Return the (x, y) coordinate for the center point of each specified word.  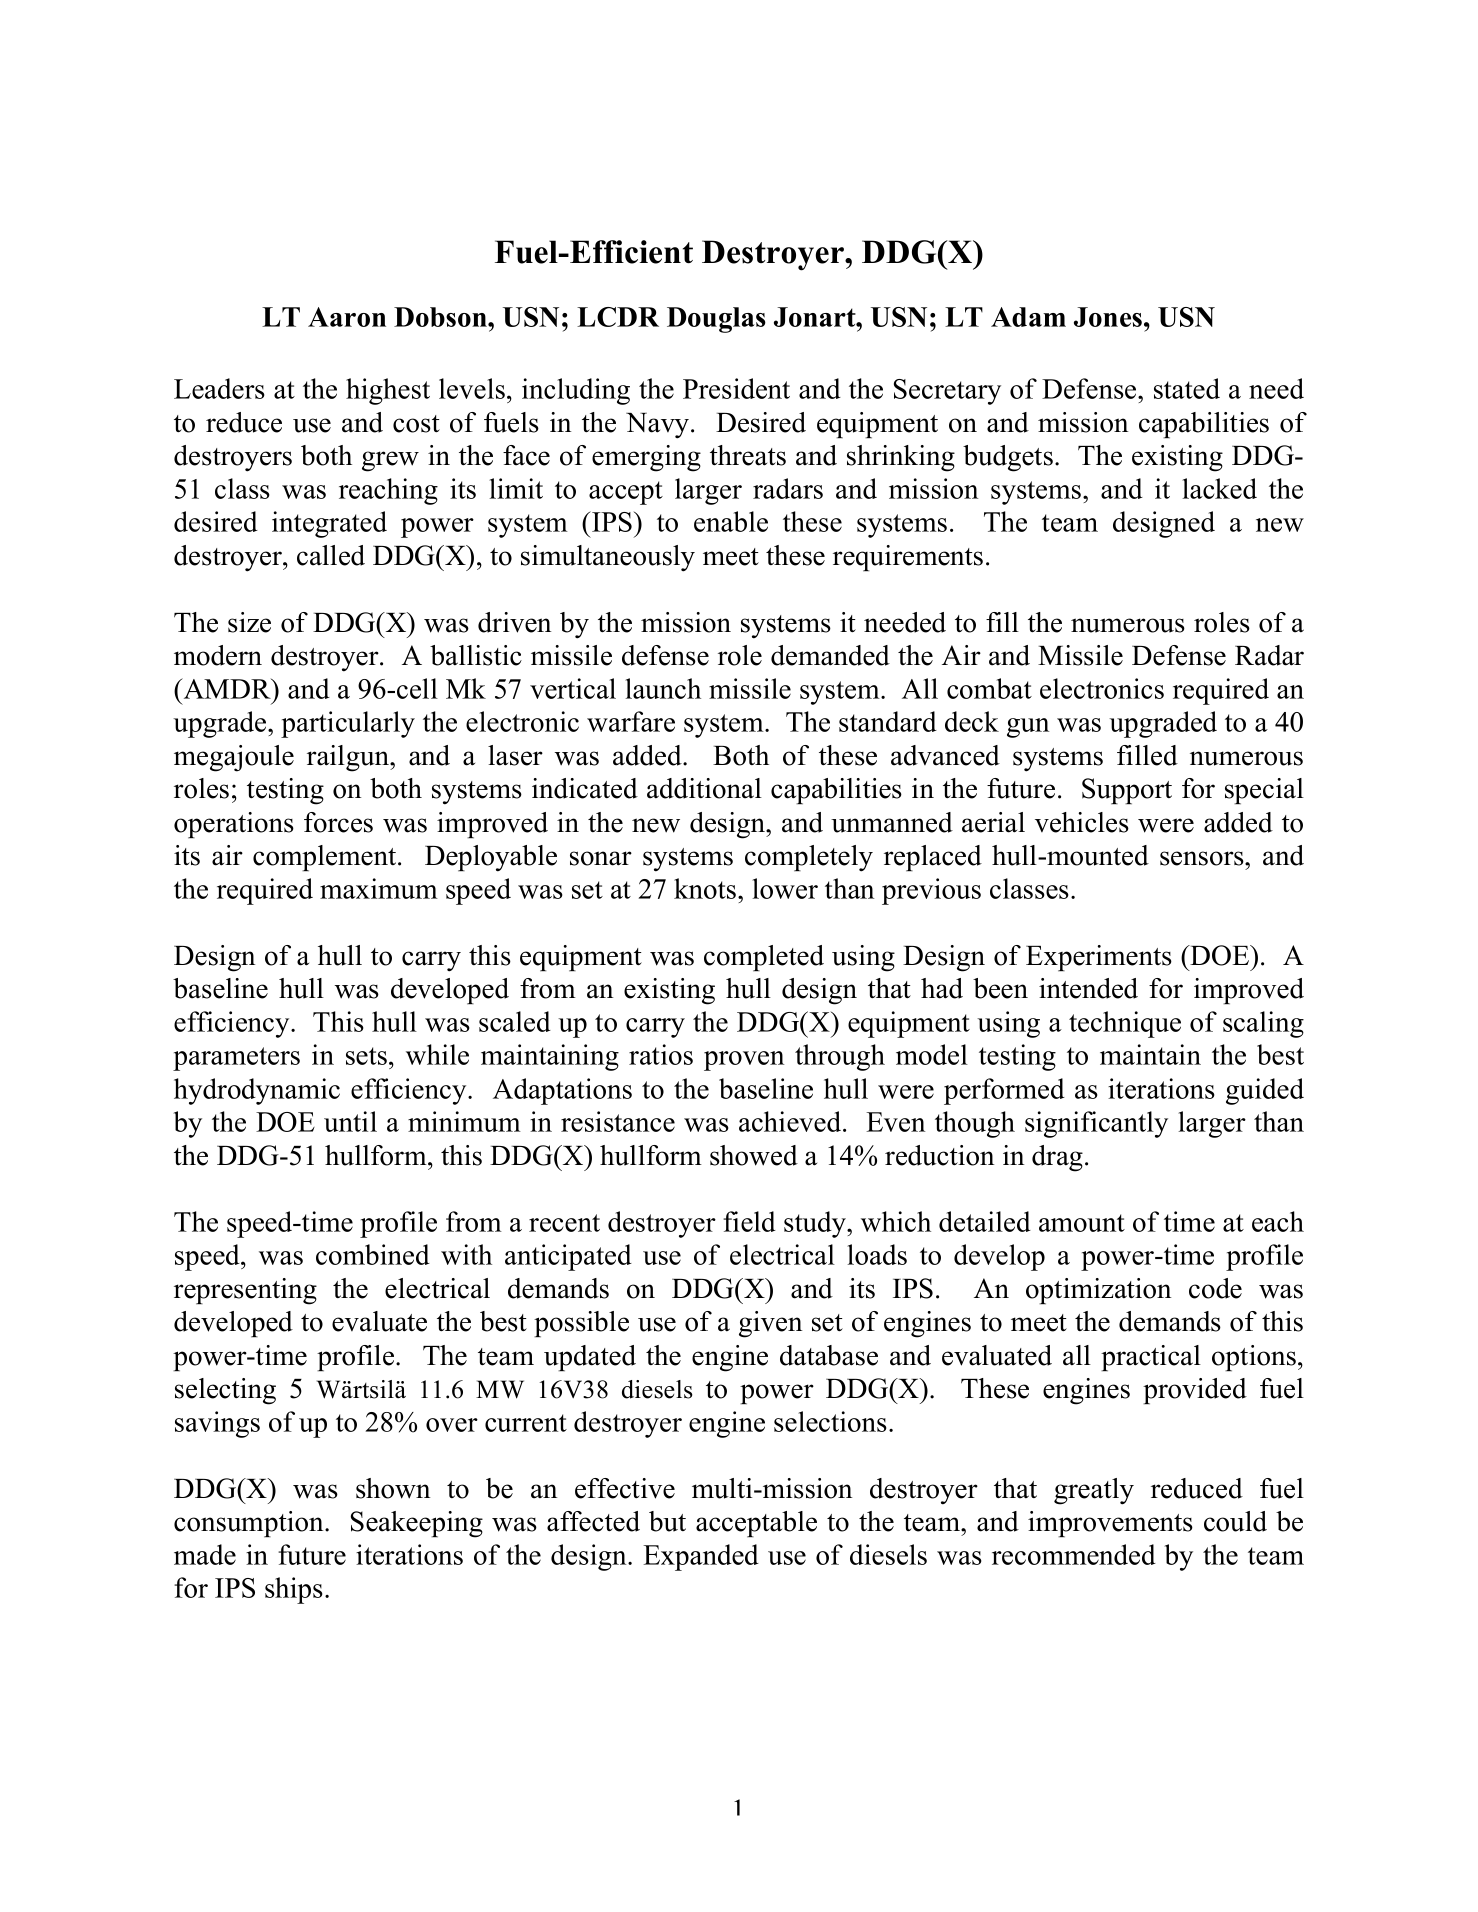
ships (294, 1590)
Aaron (347, 317)
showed (754, 1155)
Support (1127, 791)
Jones (1109, 317)
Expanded (701, 1557)
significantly (1096, 1124)
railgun (349, 758)
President (736, 388)
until (350, 1121)
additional (704, 788)
